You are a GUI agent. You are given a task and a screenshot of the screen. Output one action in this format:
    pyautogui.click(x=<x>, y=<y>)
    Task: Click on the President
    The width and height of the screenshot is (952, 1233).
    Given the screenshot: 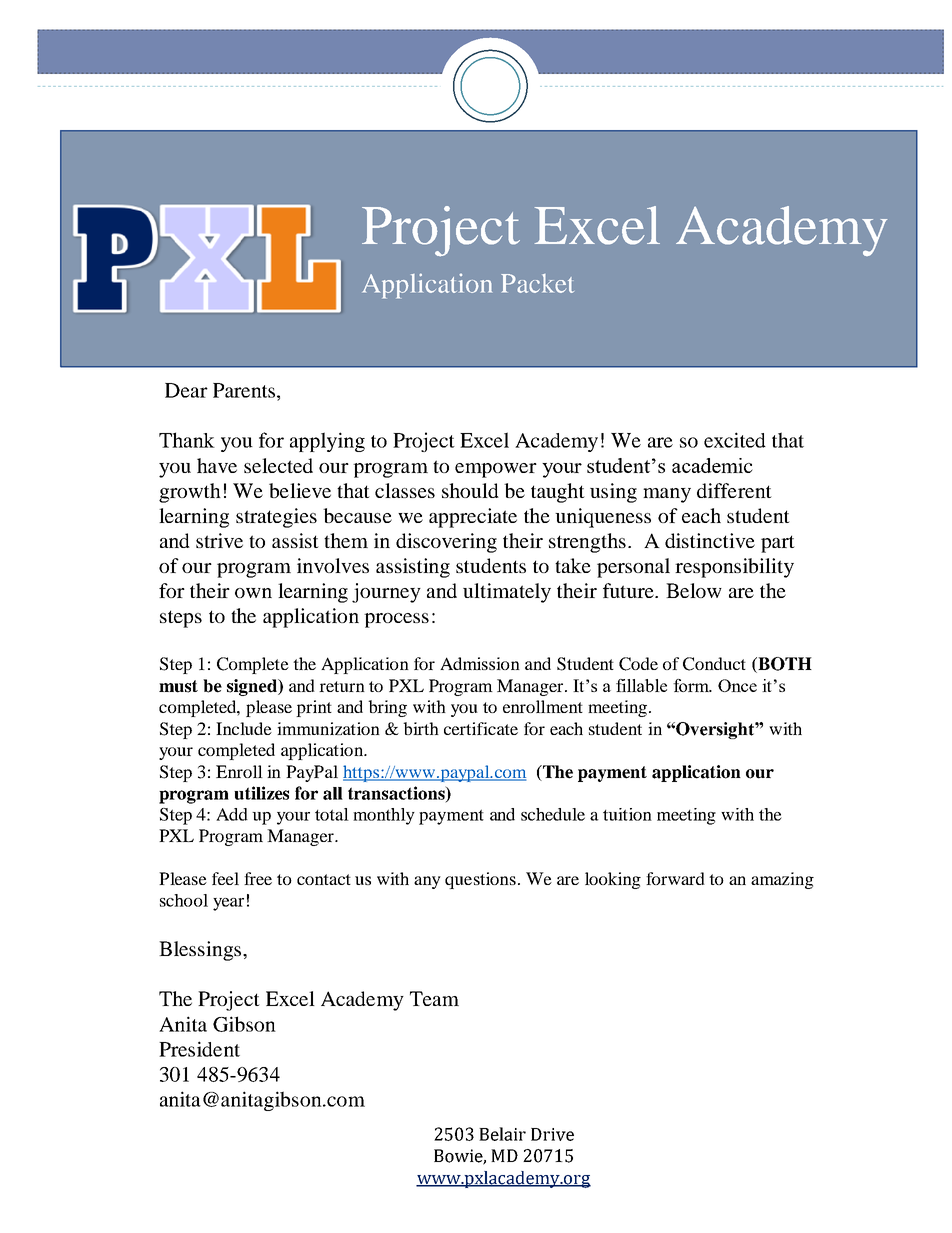 What is the action you would take?
    pyautogui.click(x=199, y=1049)
